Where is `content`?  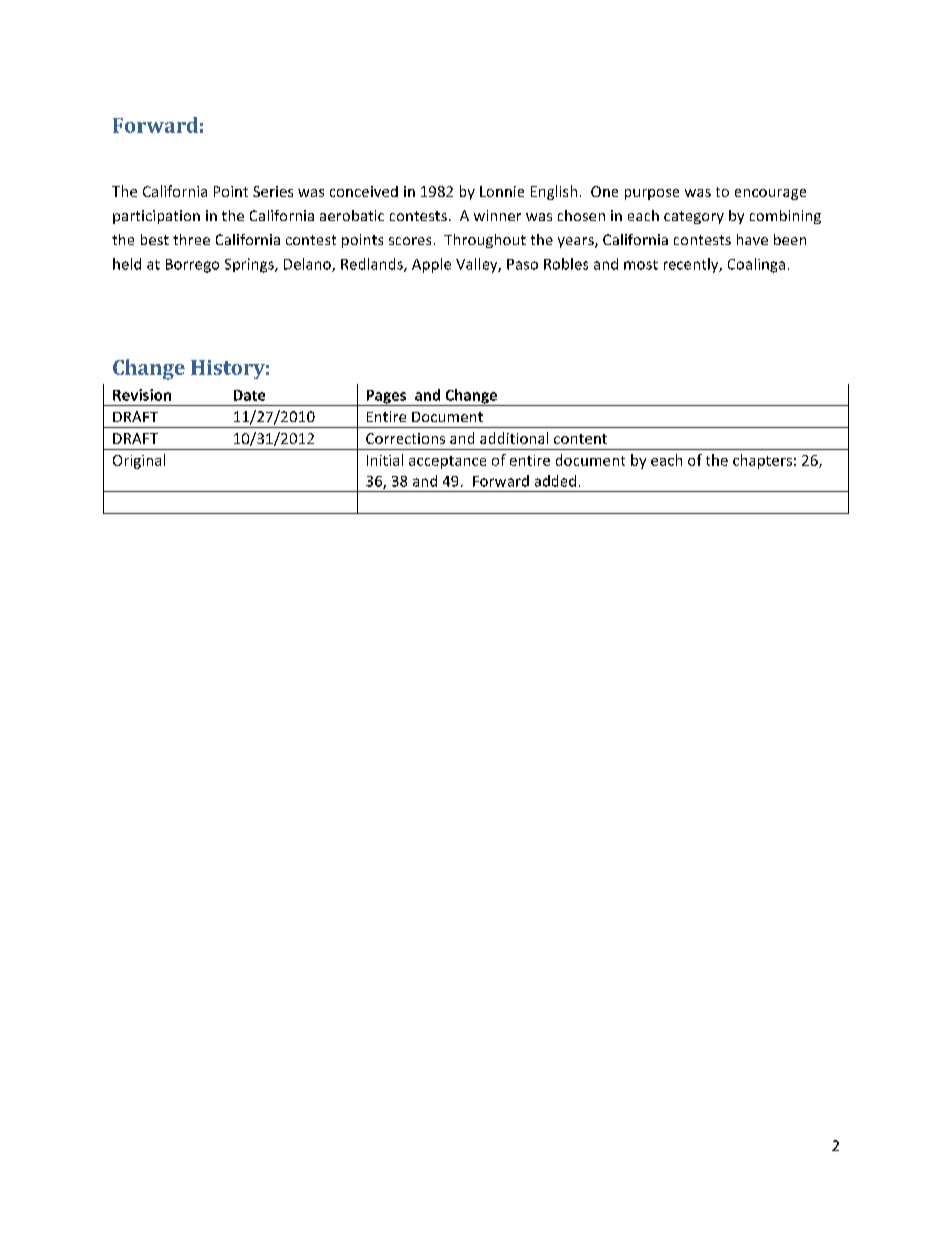
content is located at coordinates (580, 439).
